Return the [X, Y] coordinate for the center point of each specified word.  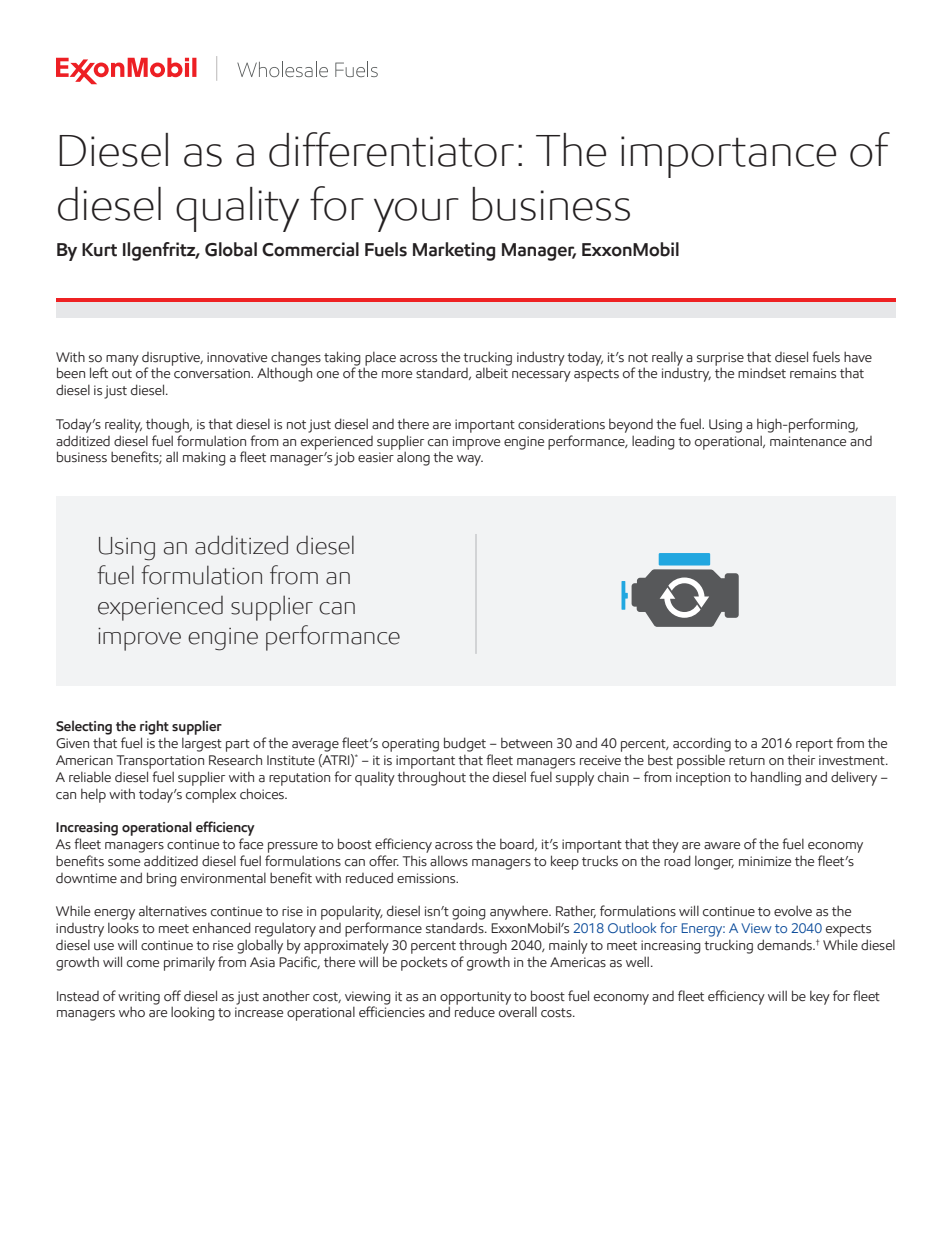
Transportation [160, 762]
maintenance [808, 441]
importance [728, 157]
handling [776, 778]
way [470, 460]
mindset [762, 373]
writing [139, 998]
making [204, 458]
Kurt [99, 250]
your [416, 215]
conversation [213, 373]
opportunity [475, 998]
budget [465, 744]
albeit [492, 373]
